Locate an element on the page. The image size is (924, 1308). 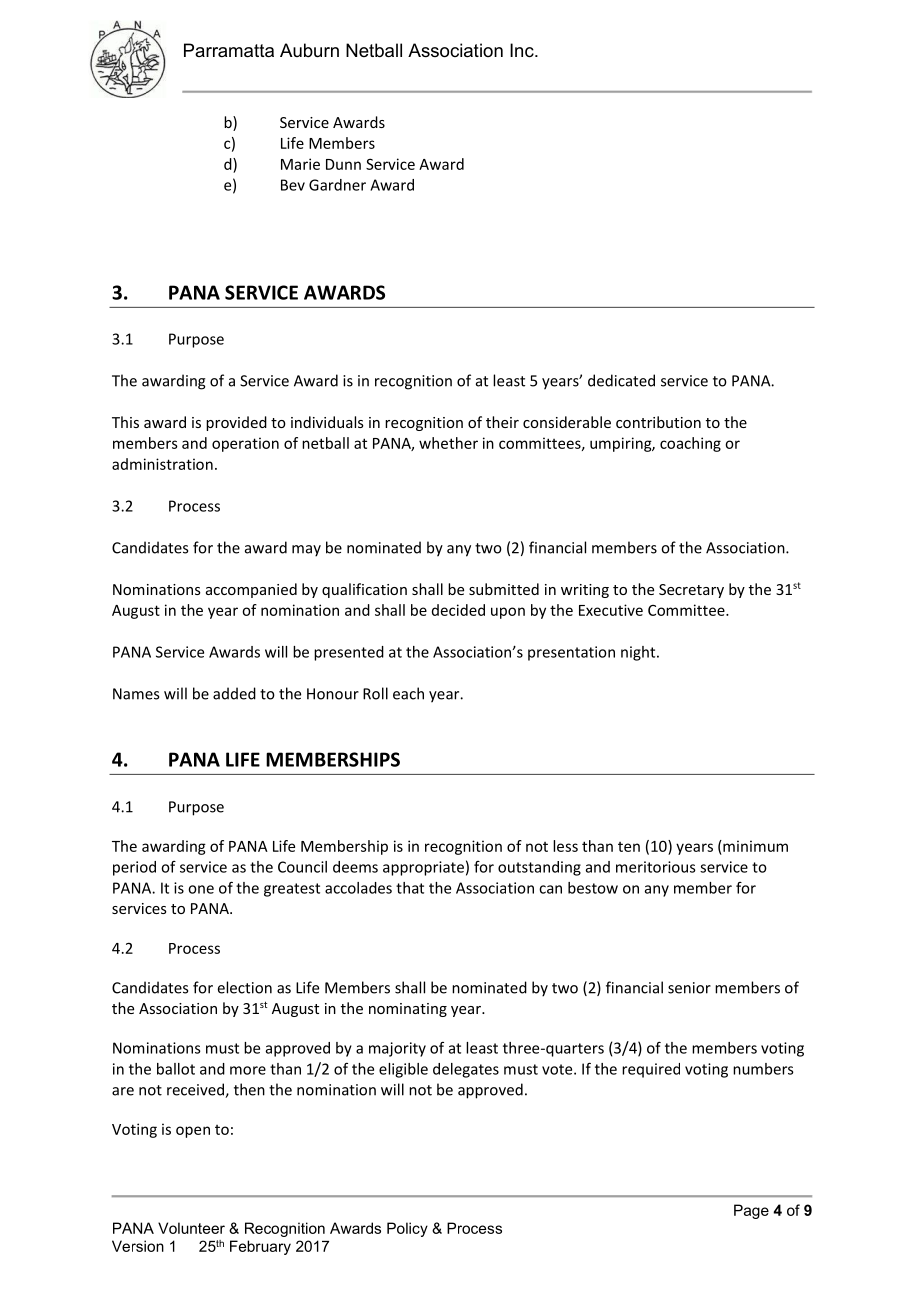
Volunteer is located at coordinates (191, 1228).
